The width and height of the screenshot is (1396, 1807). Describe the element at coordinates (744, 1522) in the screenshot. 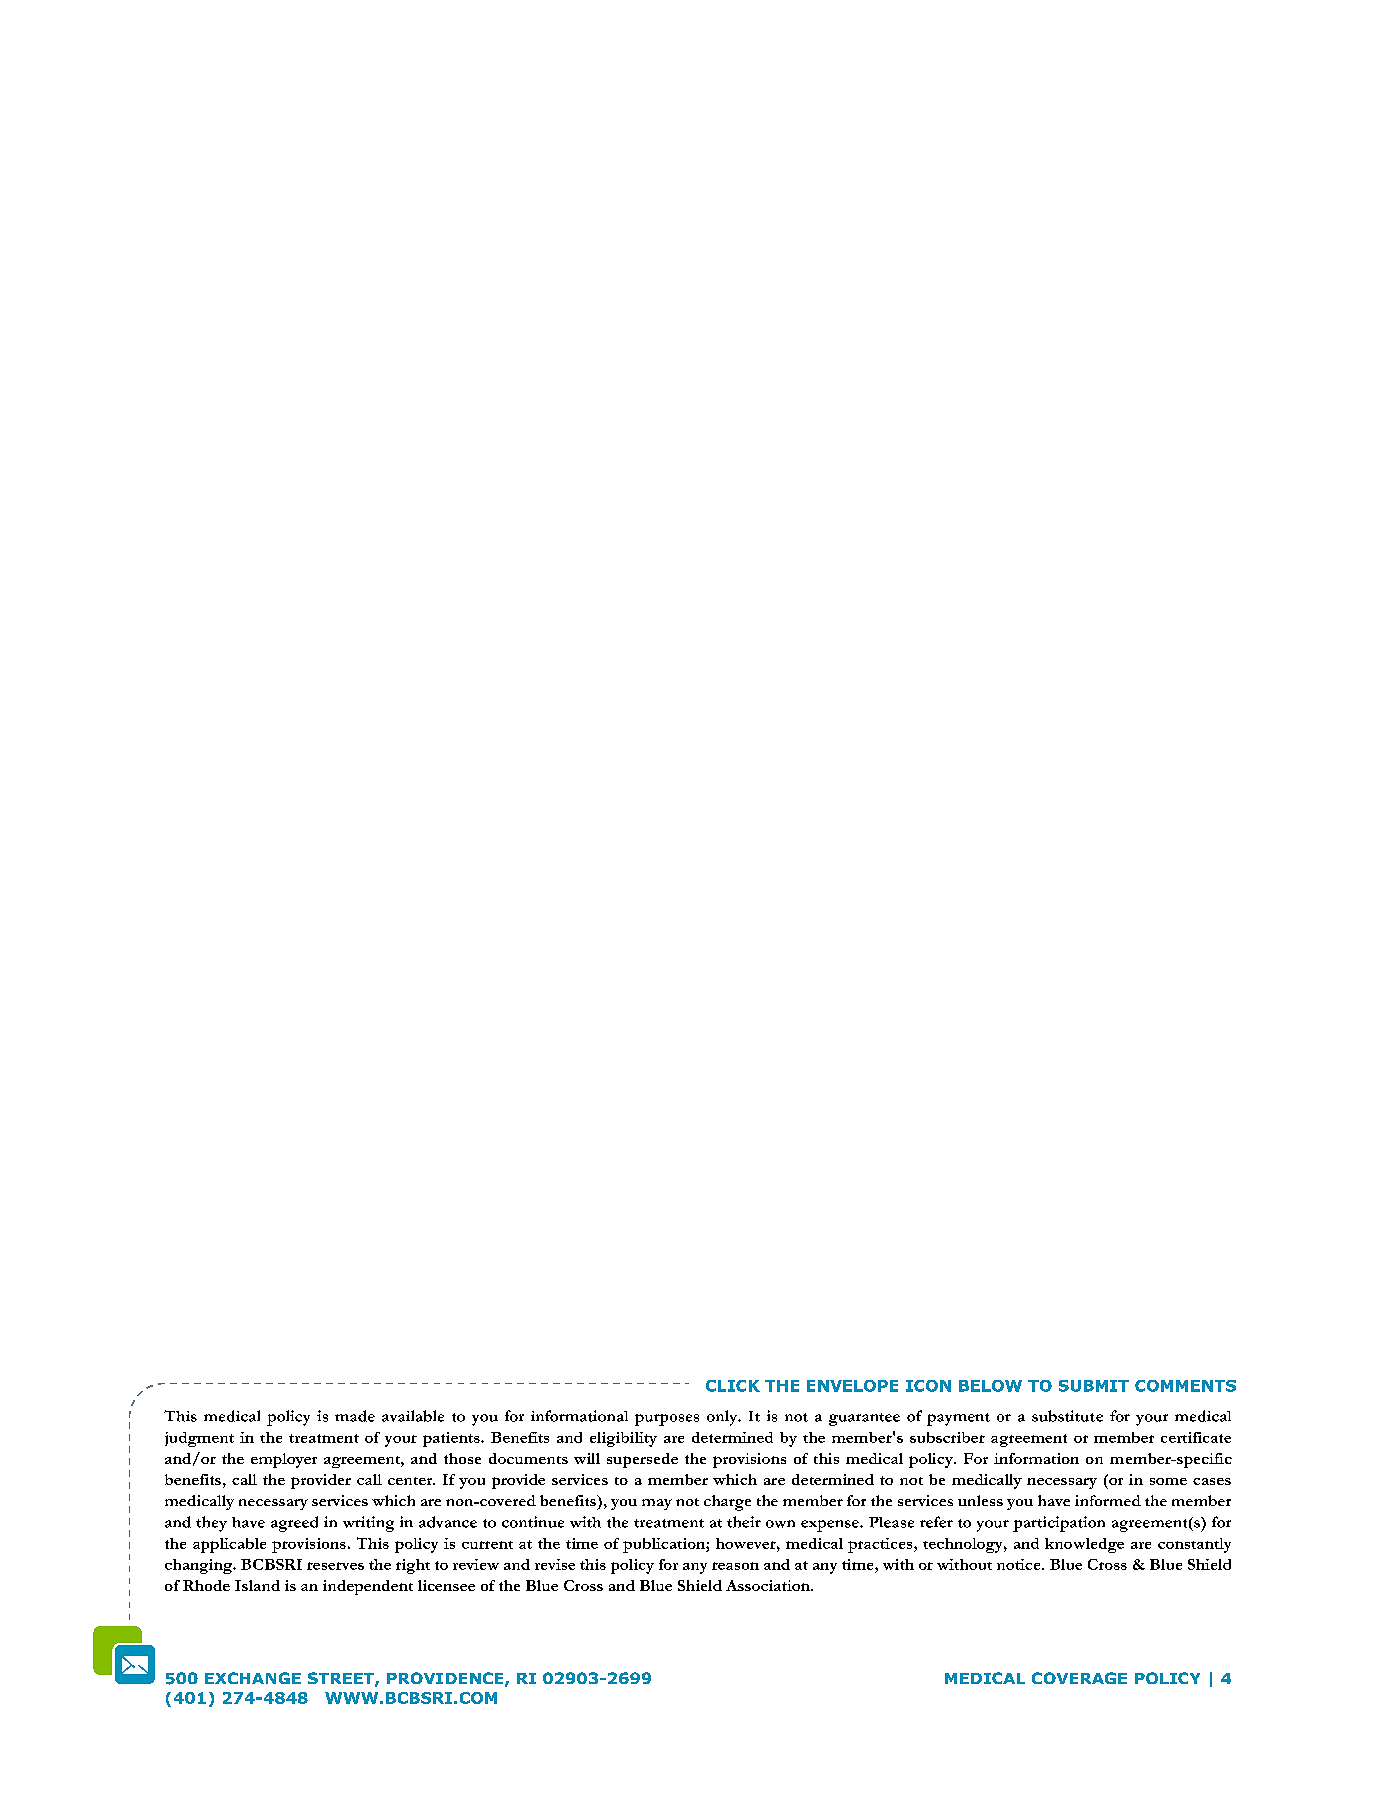

I see `their` at that location.
